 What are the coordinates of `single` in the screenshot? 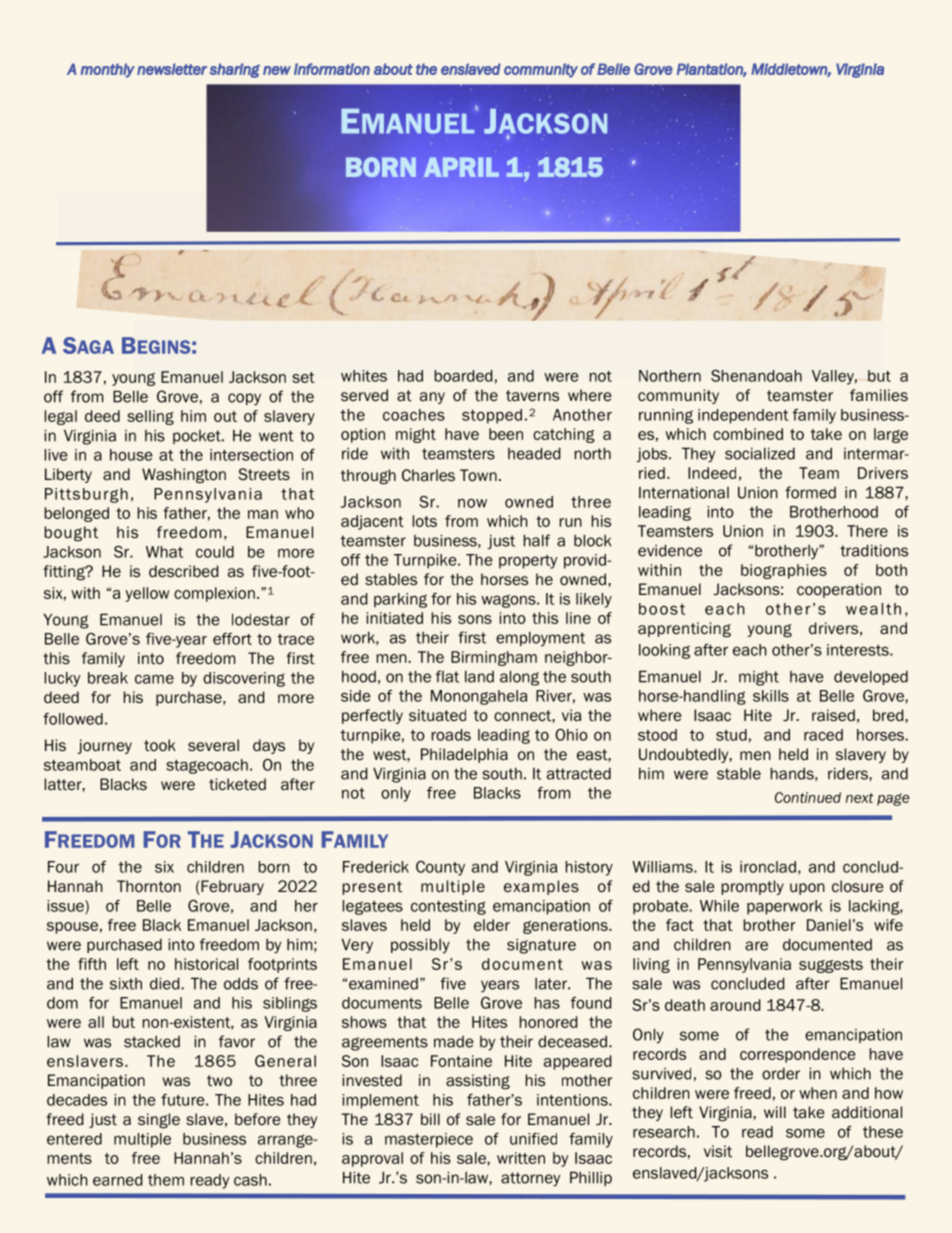 It's located at (159, 1120).
